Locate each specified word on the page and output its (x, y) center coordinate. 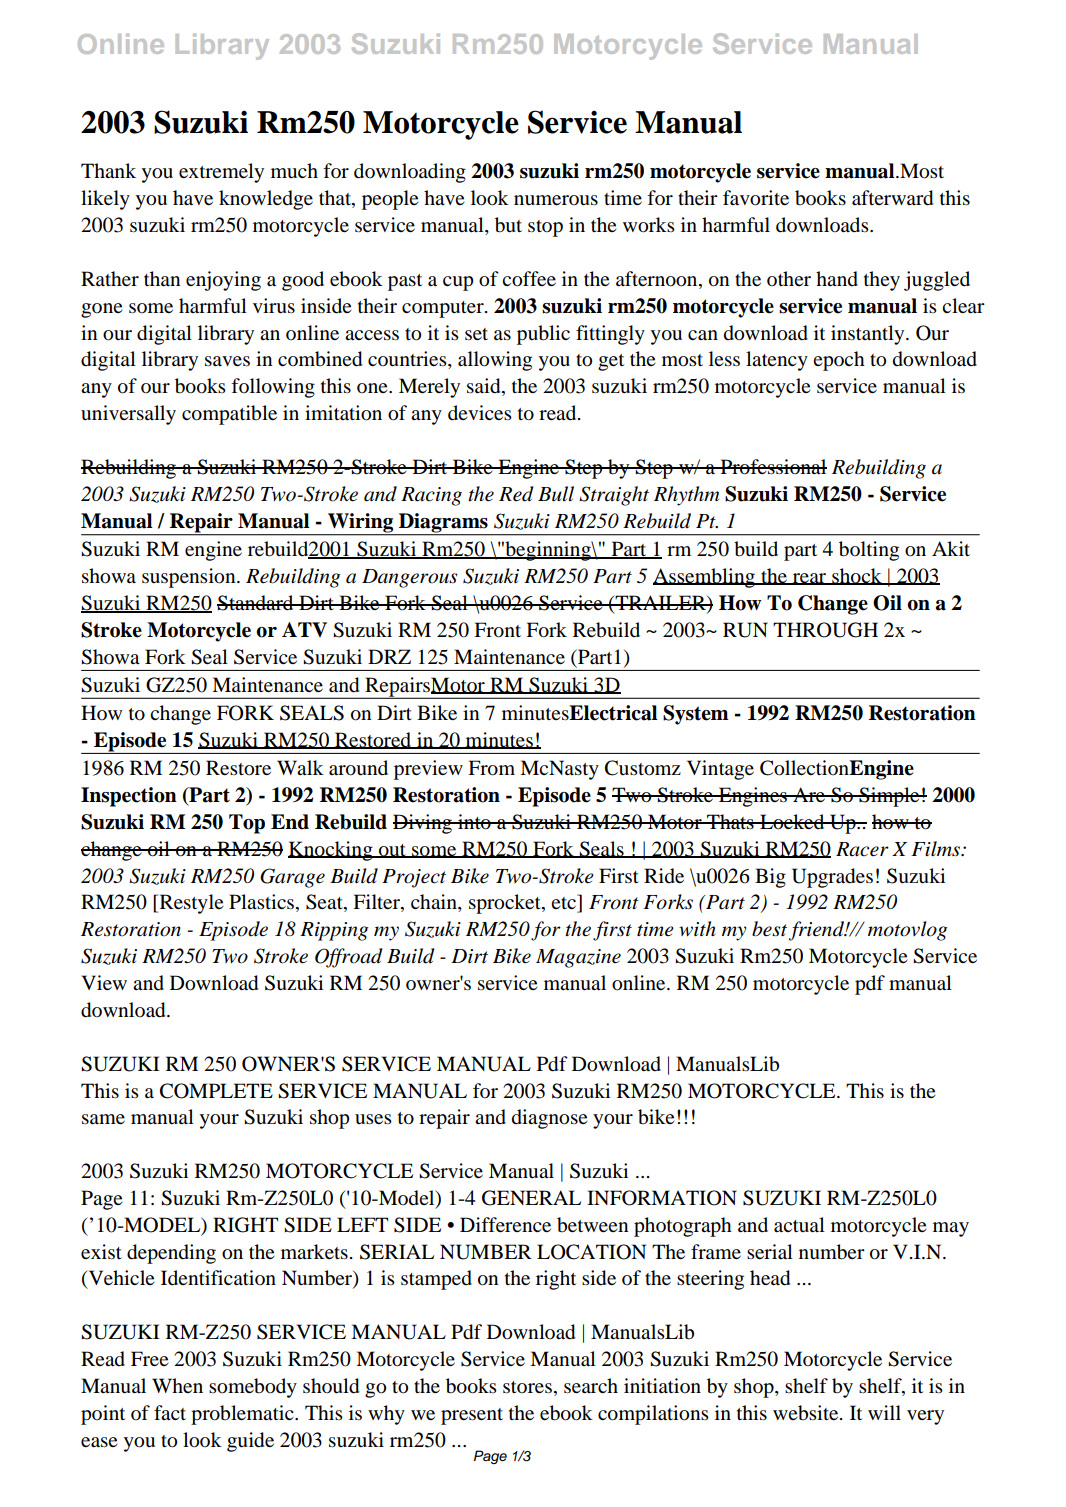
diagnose (549, 1119)
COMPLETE (216, 1091)
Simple (889, 797)
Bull (556, 493)
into (474, 822)
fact (170, 1413)
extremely (221, 173)
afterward (892, 198)
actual (799, 1224)
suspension (190, 578)
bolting (869, 551)
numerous (556, 200)
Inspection (129, 797)
